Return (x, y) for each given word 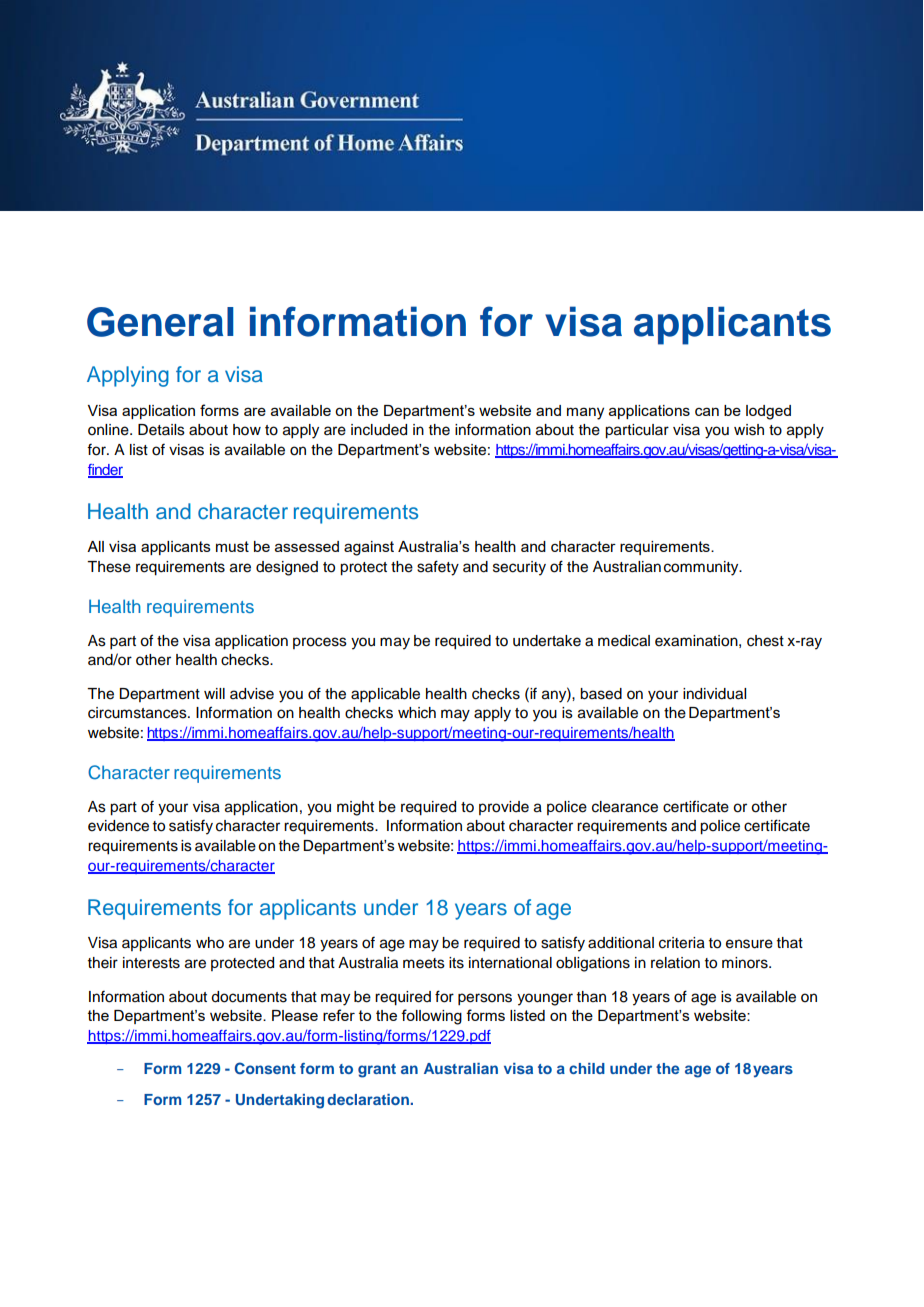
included (379, 430)
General (160, 322)
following (431, 1017)
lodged (768, 412)
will (214, 693)
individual (714, 694)
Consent (265, 1068)
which (417, 713)
